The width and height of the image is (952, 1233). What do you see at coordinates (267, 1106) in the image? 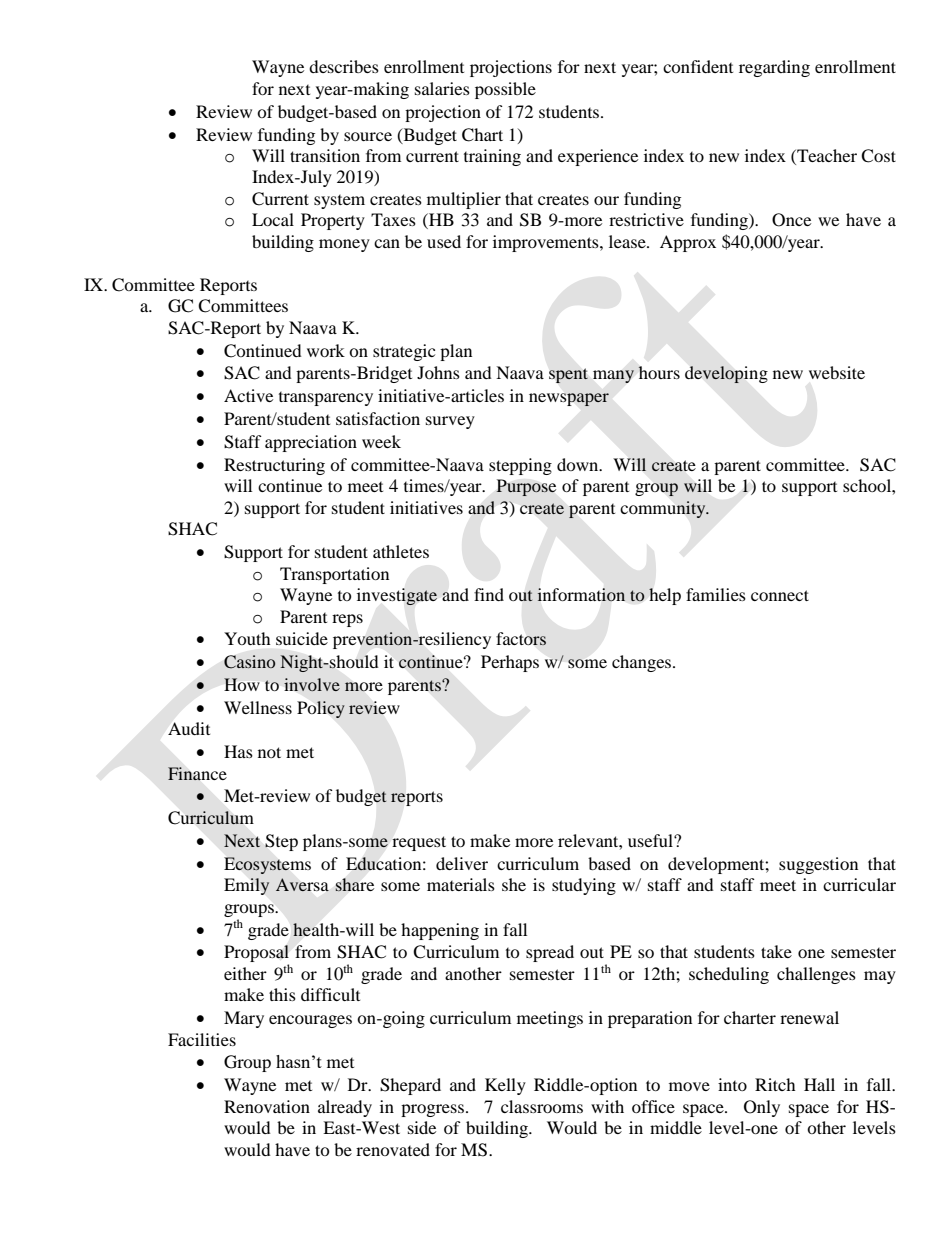
I see `Renovation` at bounding box center [267, 1106].
